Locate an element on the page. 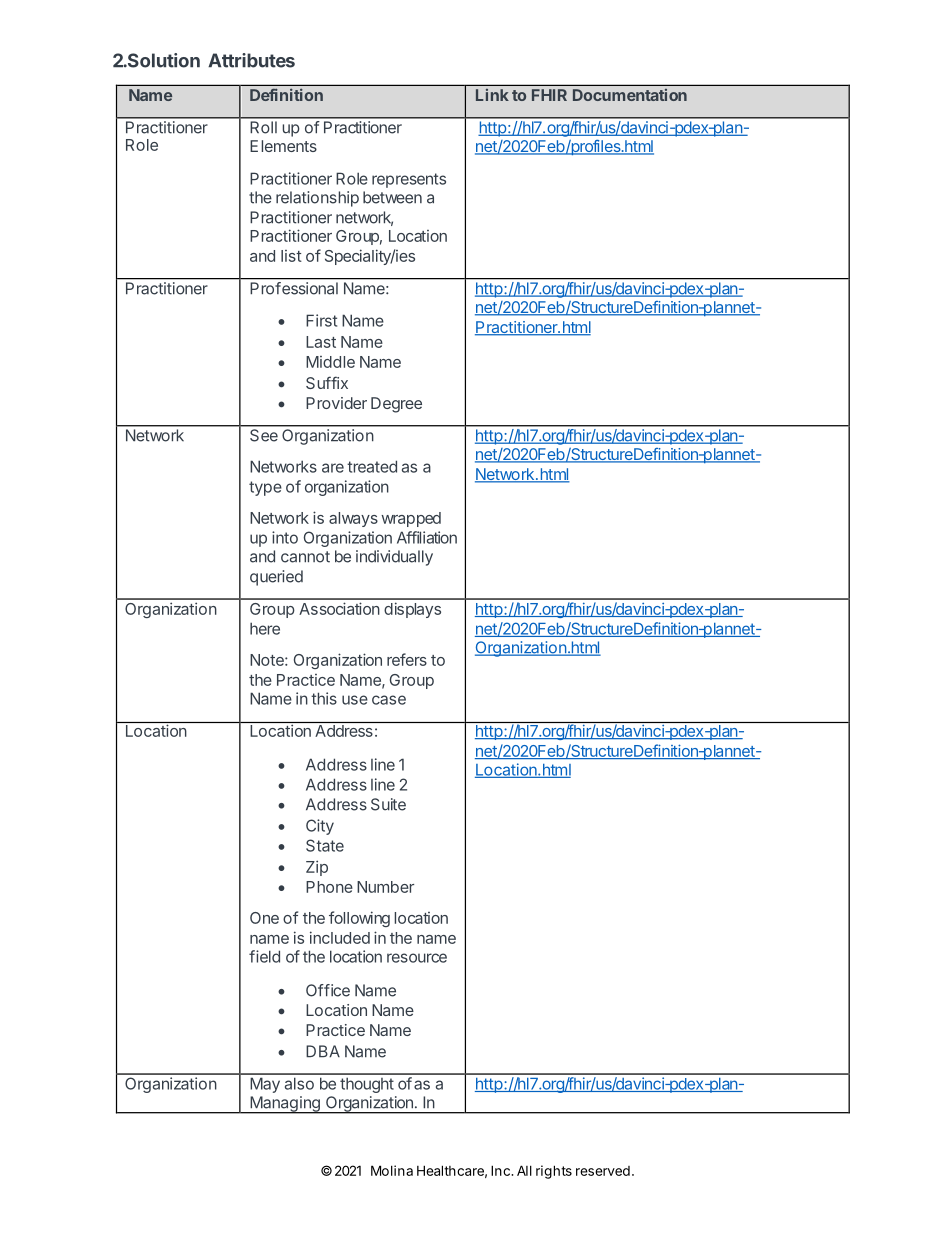 The height and width of the page is (1233, 952). See is located at coordinates (264, 435).
